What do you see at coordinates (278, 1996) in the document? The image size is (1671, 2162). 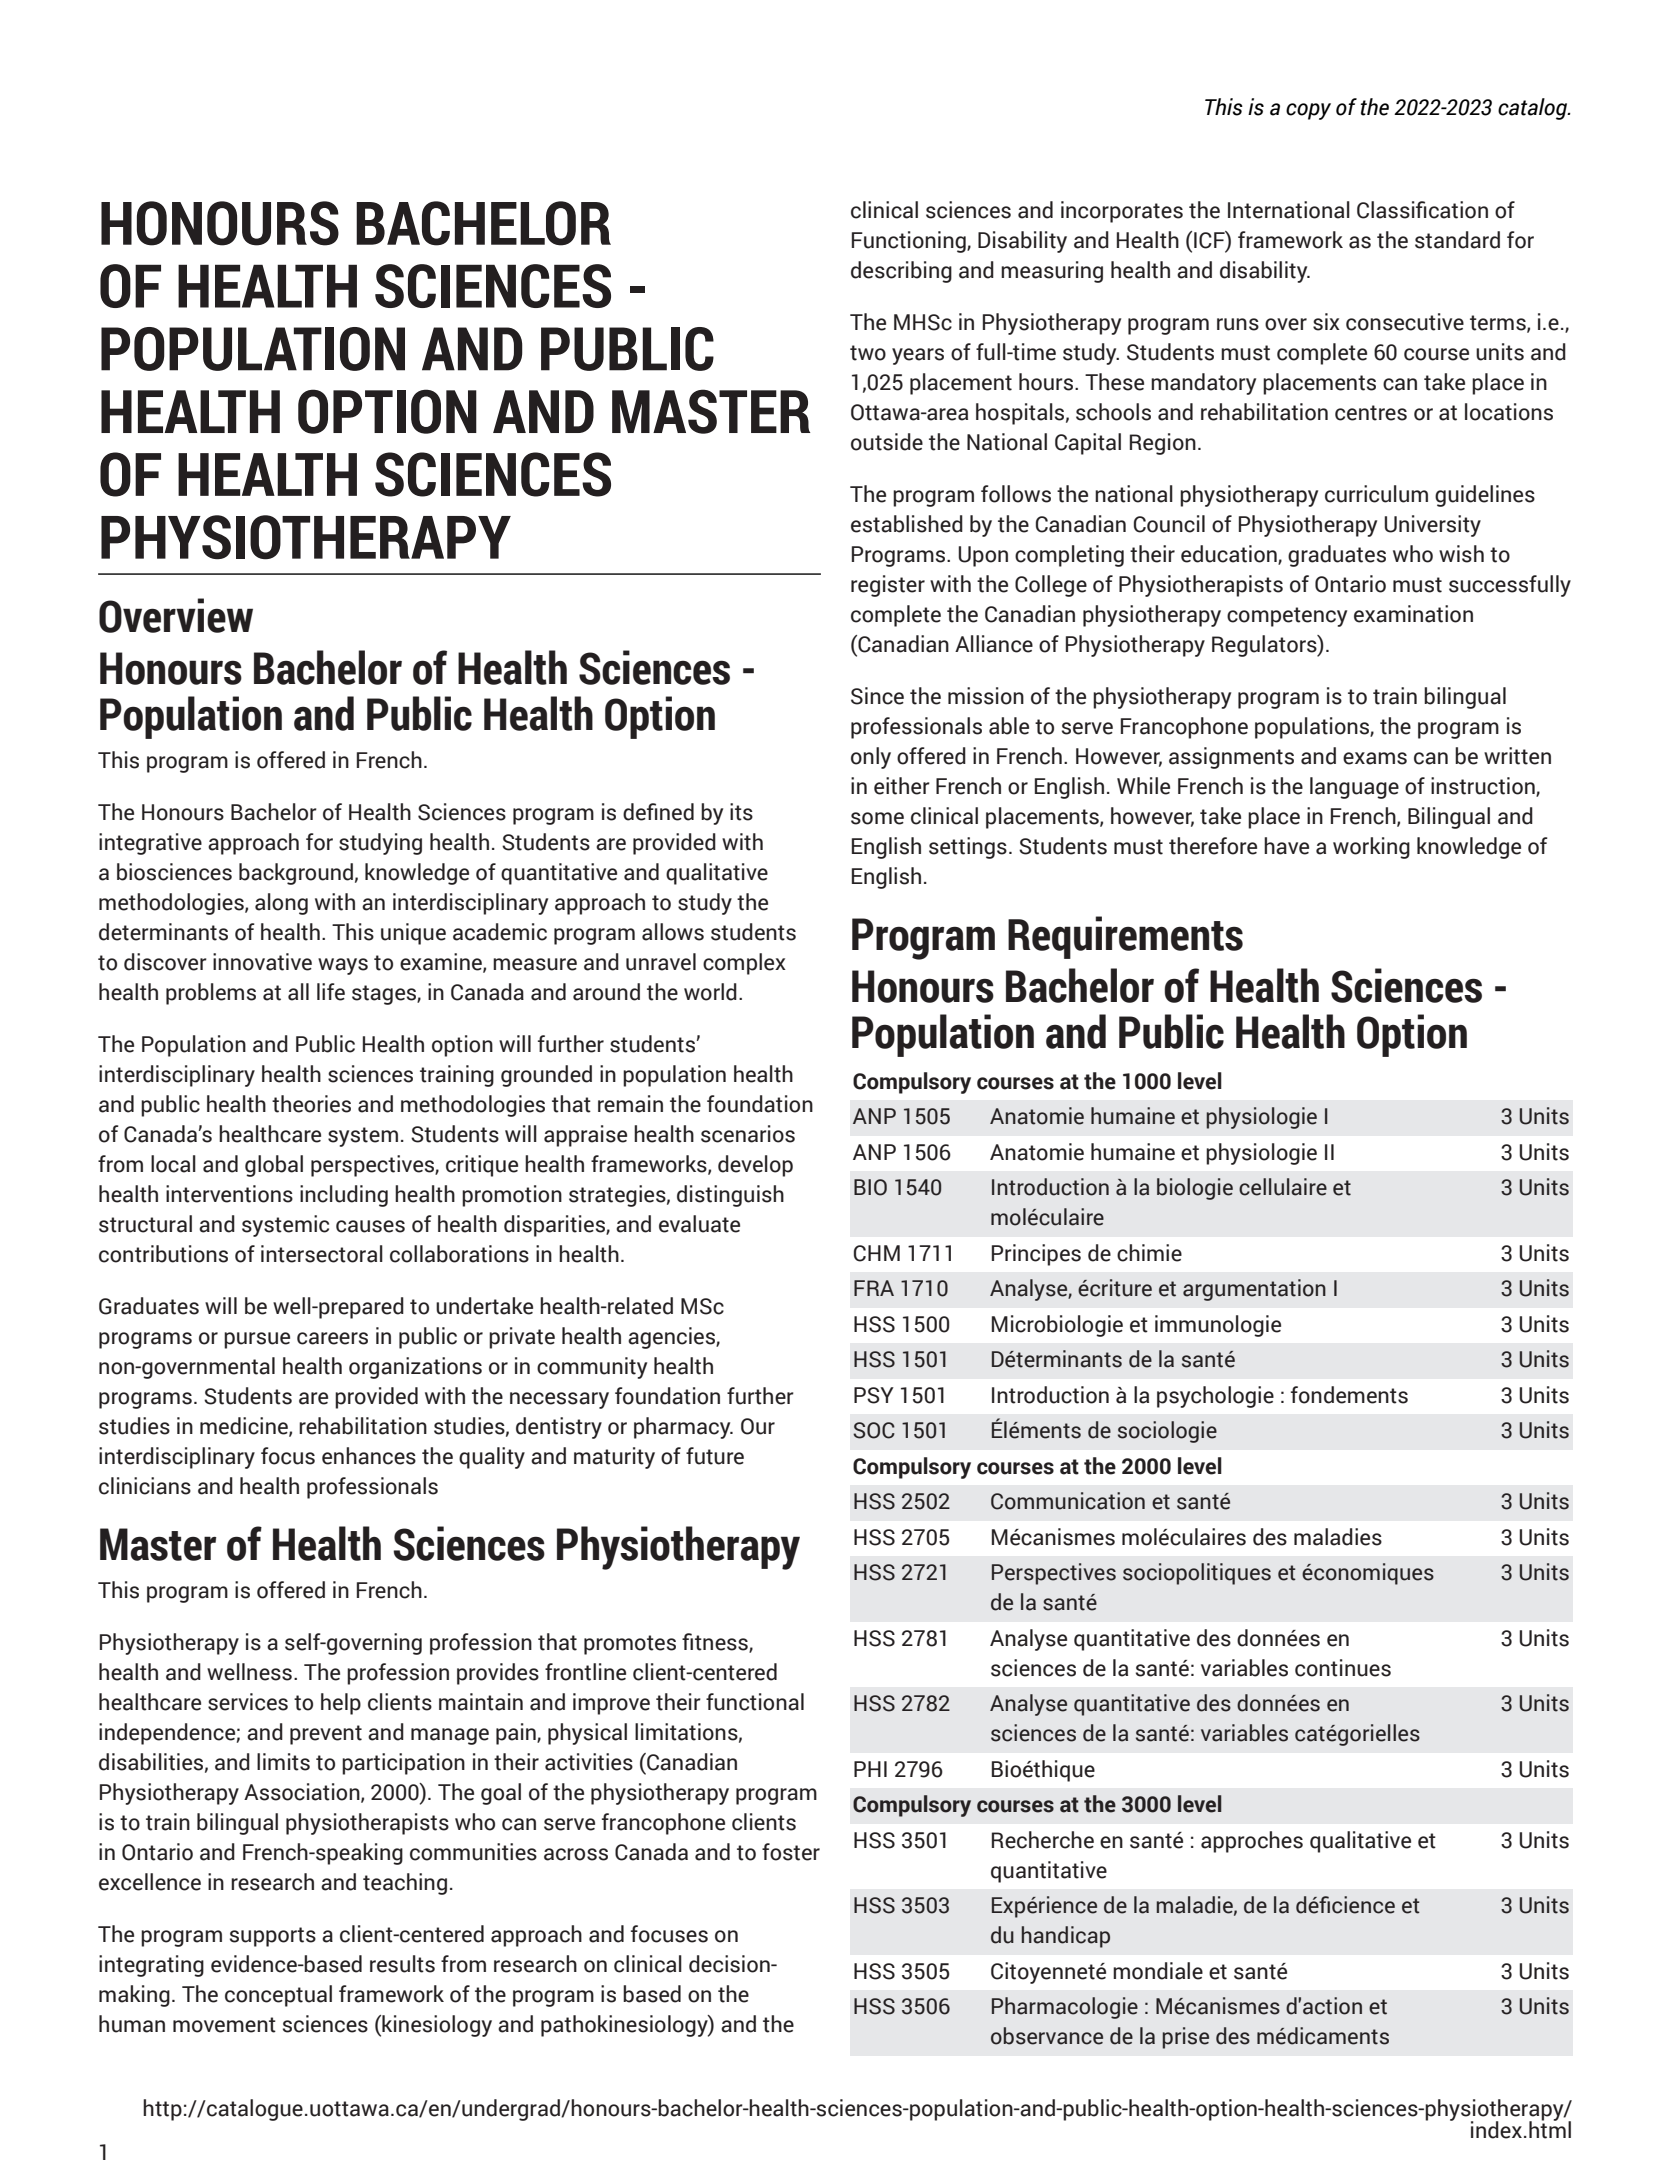 I see `conceptual` at bounding box center [278, 1996].
